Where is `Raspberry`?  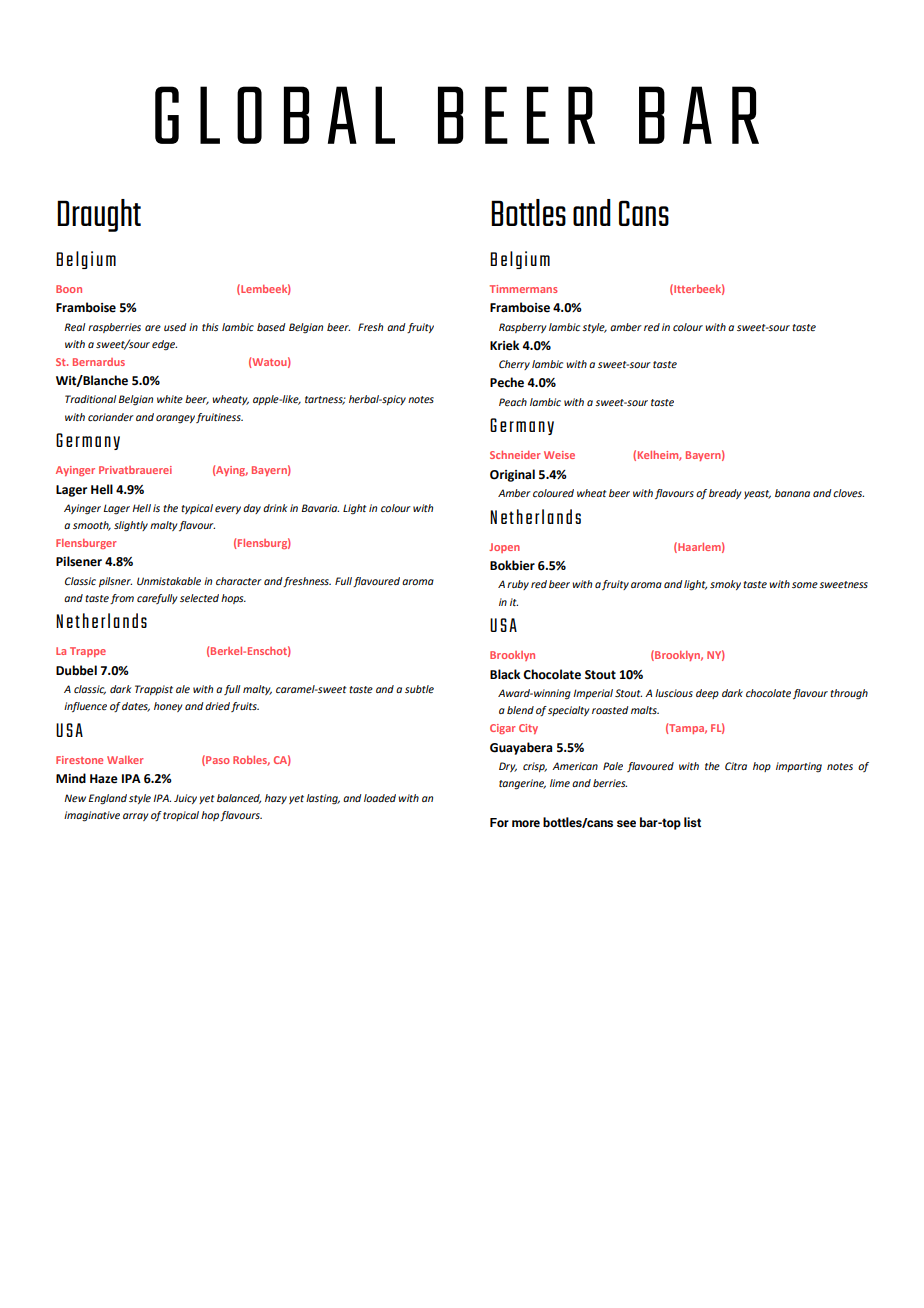 Raspberry is located at coordinates (522, 328).
